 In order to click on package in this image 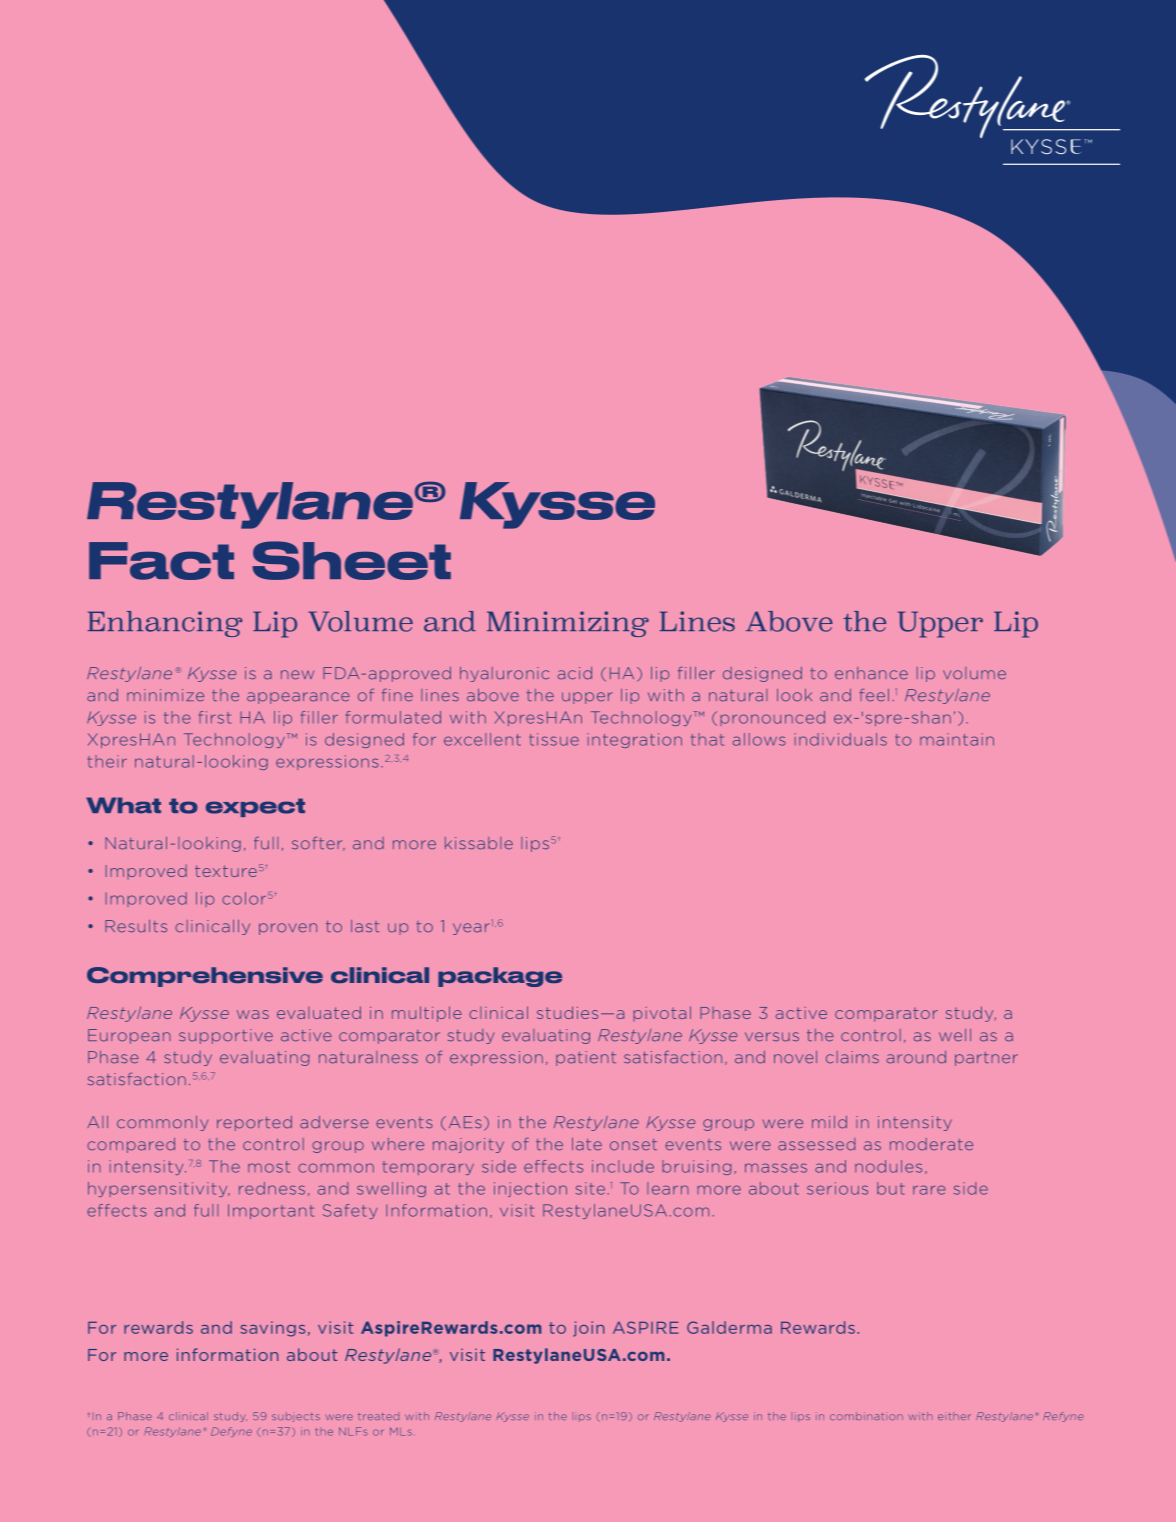, I will do `click(500, 977)`.
